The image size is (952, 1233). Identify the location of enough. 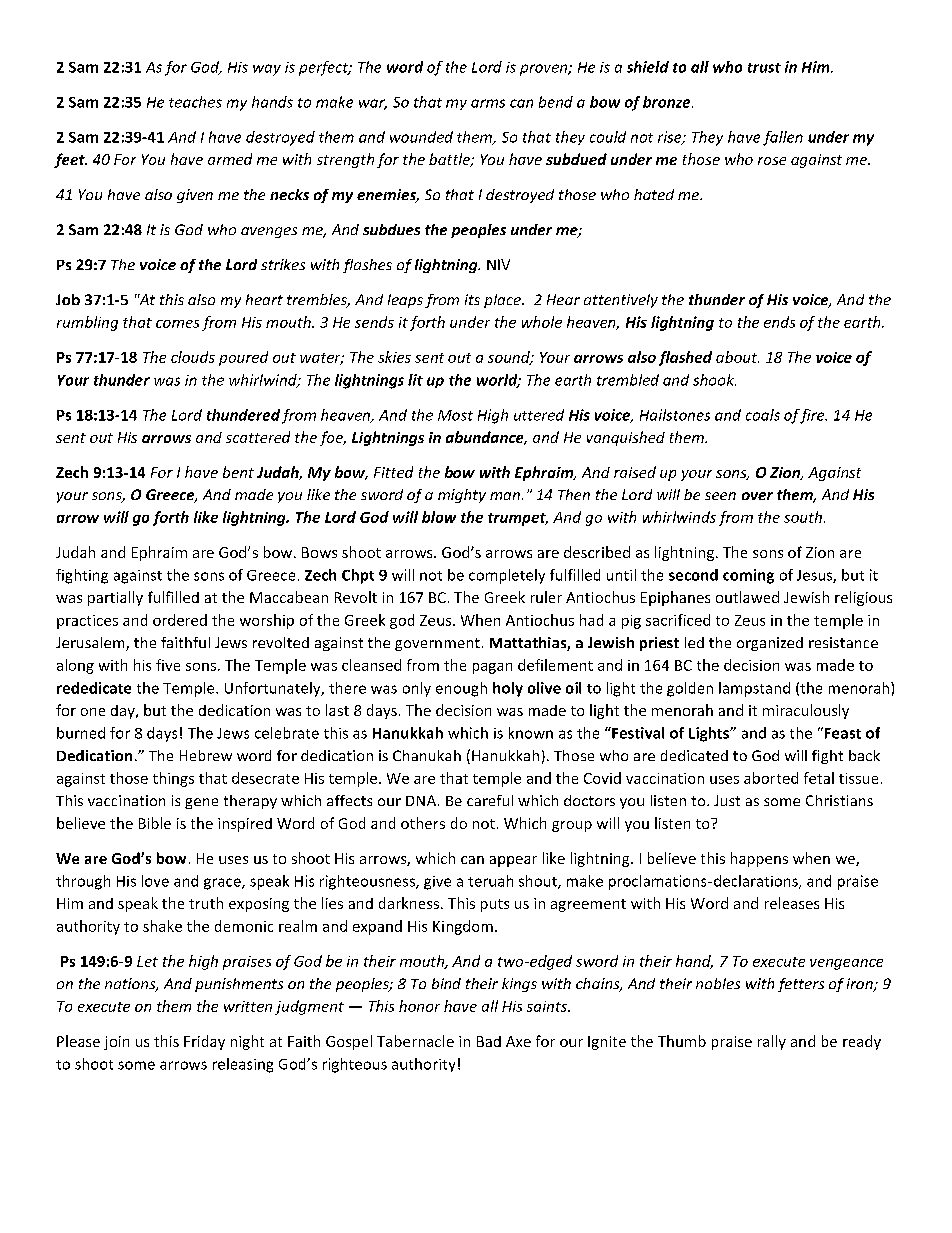
(461, 689).
